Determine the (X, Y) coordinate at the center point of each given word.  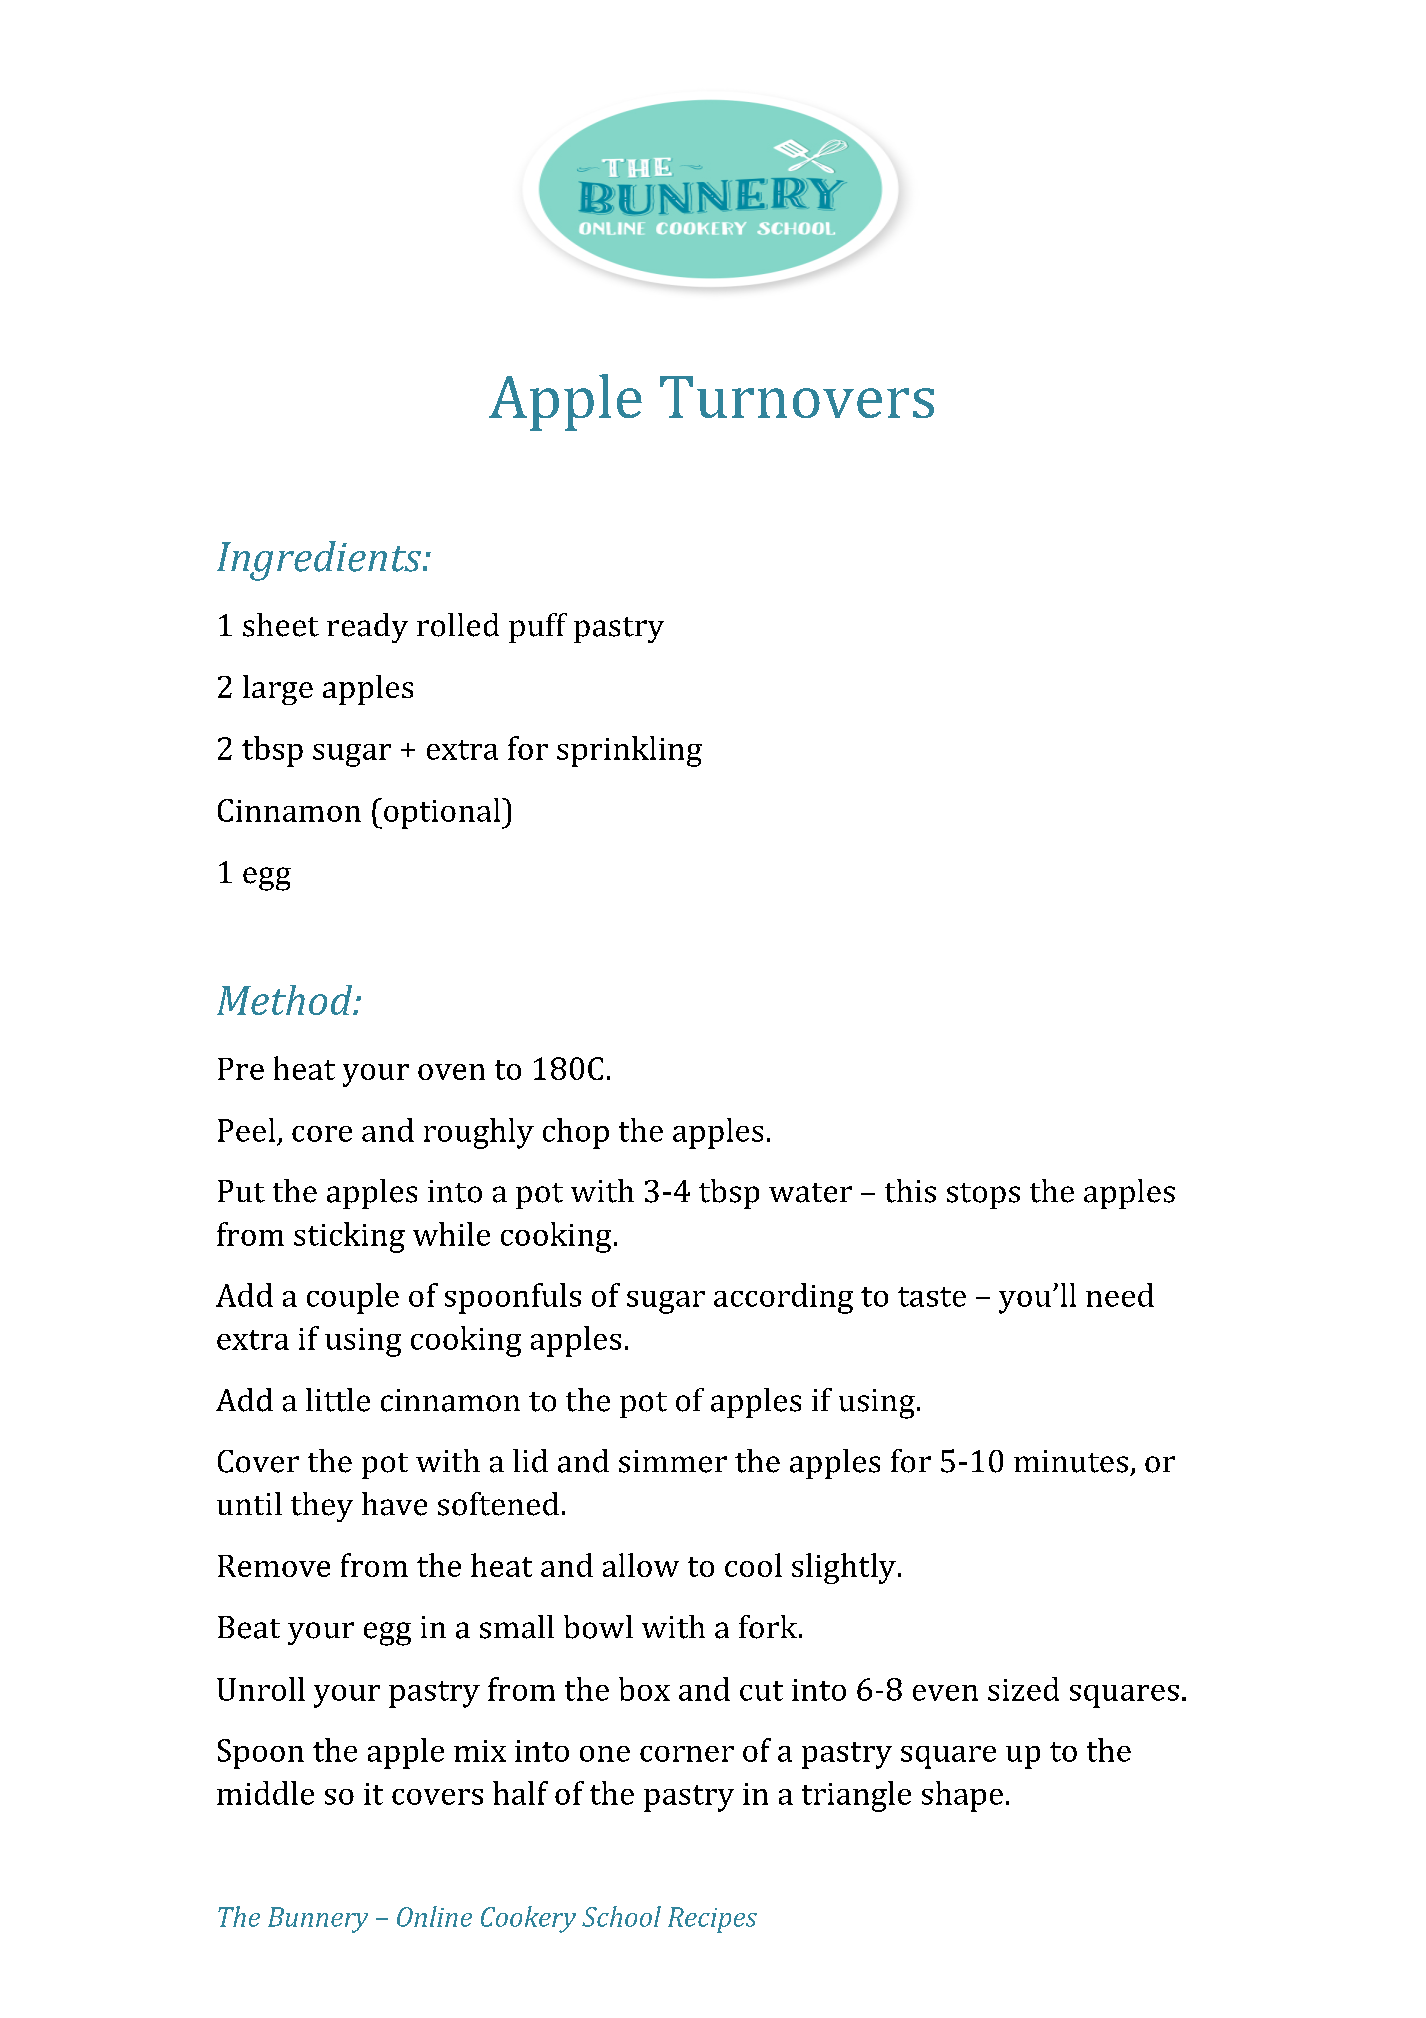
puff (538, 628)
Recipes (712, 1920)
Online (434, 1916)
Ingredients (319, 561)
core (322, 1134)
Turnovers (797, 397)
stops (983, 1196)
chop (576, 1133)
